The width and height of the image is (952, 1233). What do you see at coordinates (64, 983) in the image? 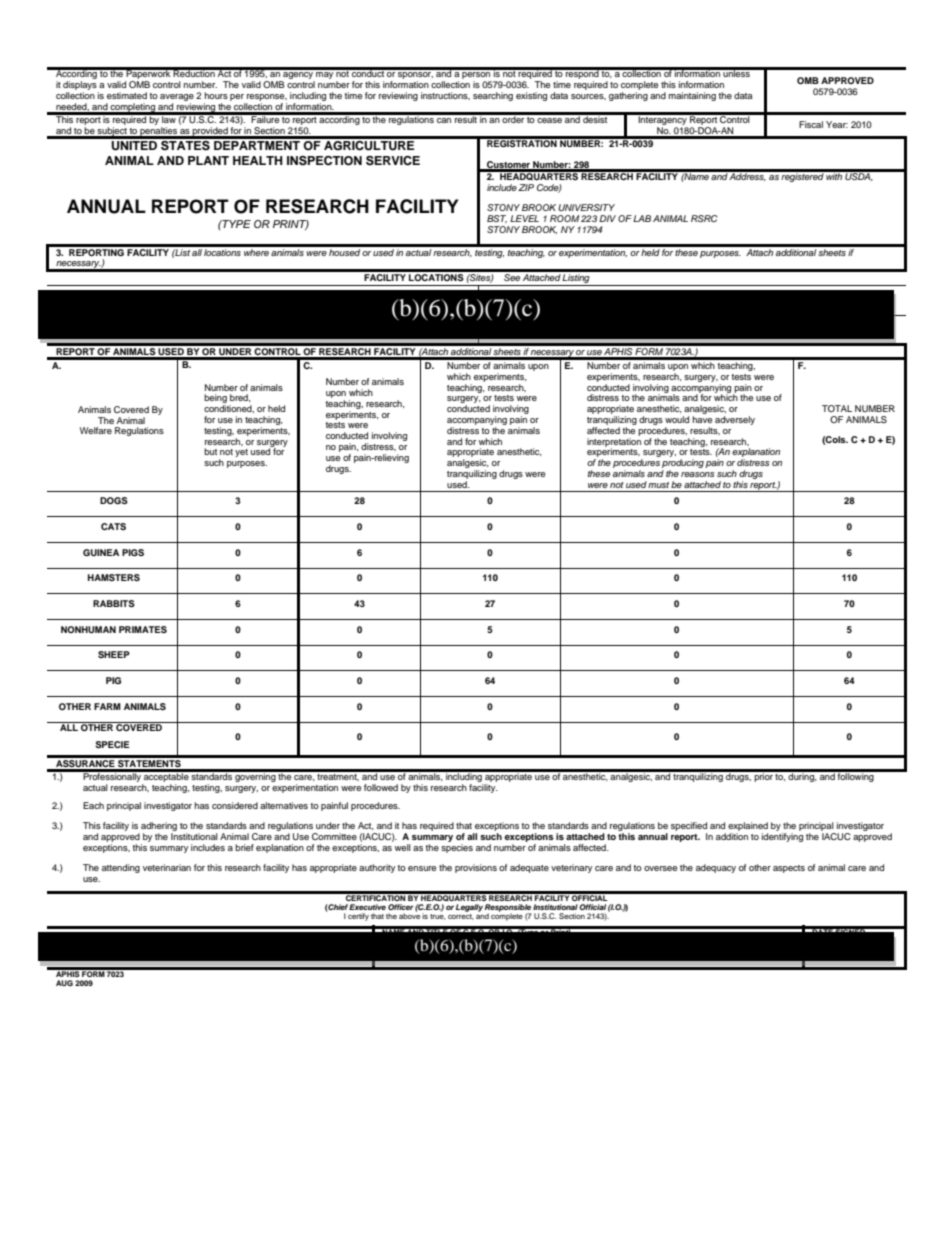
I see `AUG` at bounding box center [64, 983].
